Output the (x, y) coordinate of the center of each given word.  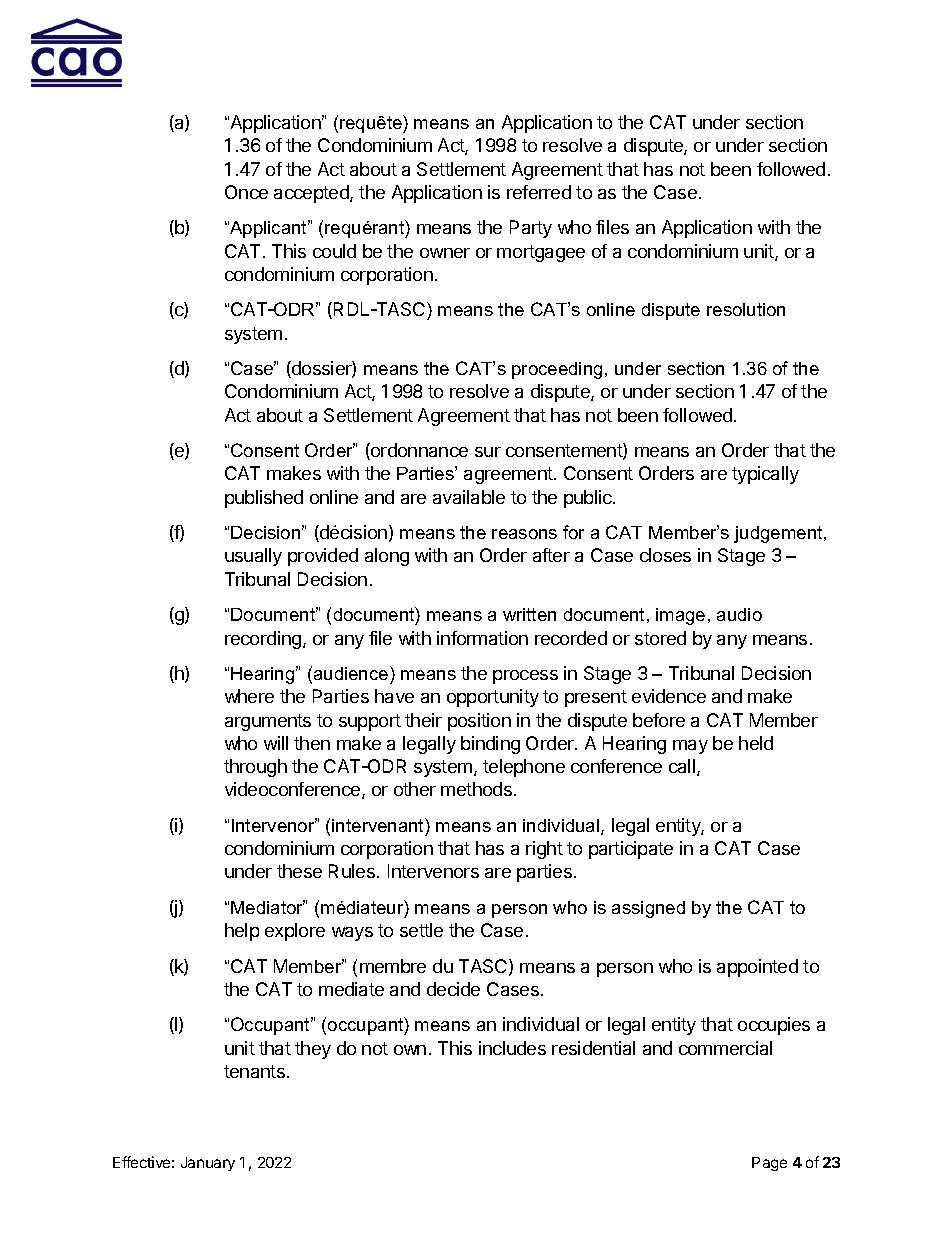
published (264, 499)
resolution (746, 309)
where (249, 696)
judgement (779, 534)
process (525, 677)
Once (246, 192)
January (208, 1164)
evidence (669, 696)
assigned (648, 909)
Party (531, 229)
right (544, 850)
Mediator (268, 907)
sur (488, 452)
